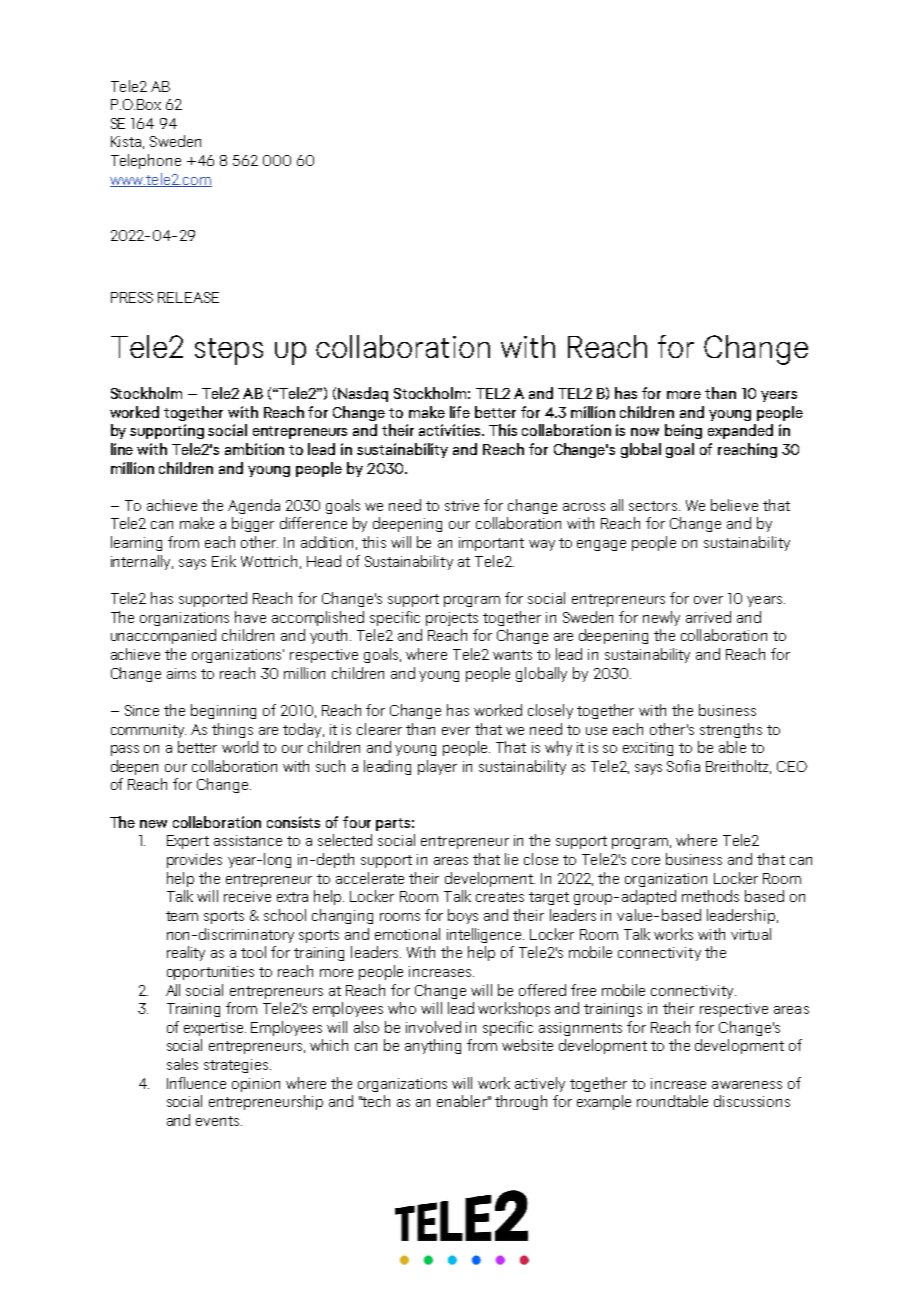 This image has height=1308, width=924. Describe the element at coordinates (456, 731) in the image. I see `ever` at that location.
